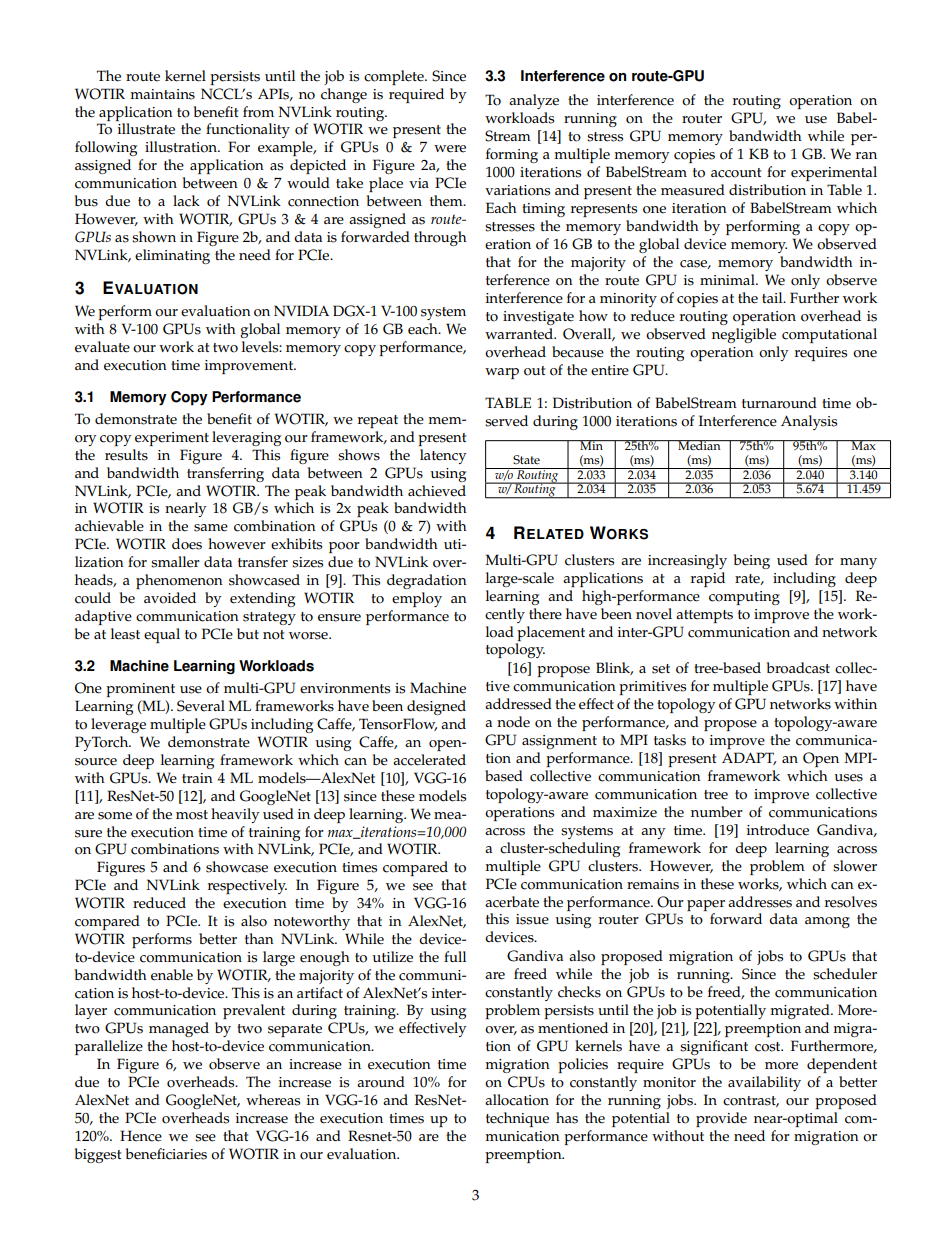 This image has width=952, height=1233. What do you see at coordinates (450, 149) in the image?
I see `were` at bounding box center [450, 149].
